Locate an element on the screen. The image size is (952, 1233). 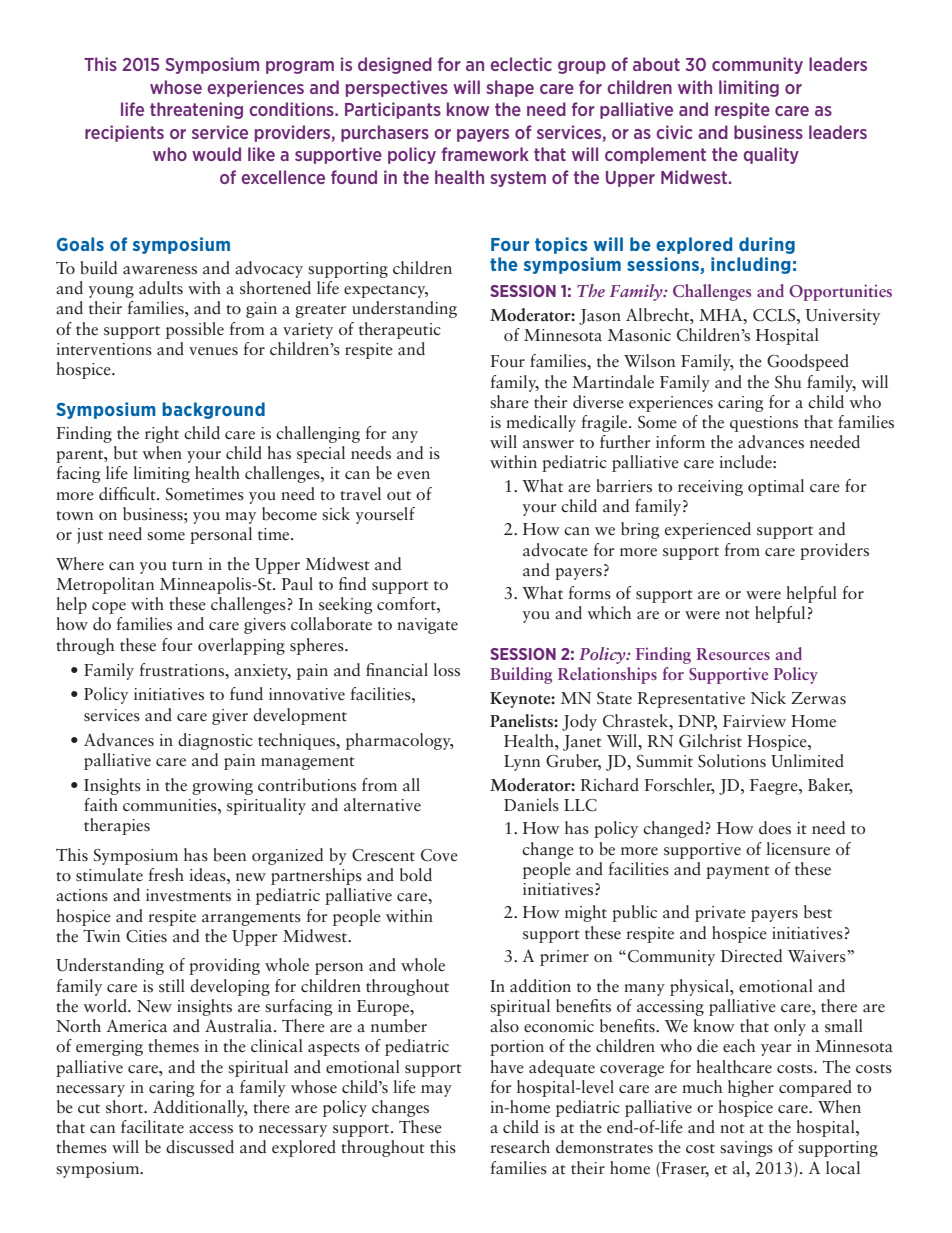
Cities is located at coordinates (146, 936).
